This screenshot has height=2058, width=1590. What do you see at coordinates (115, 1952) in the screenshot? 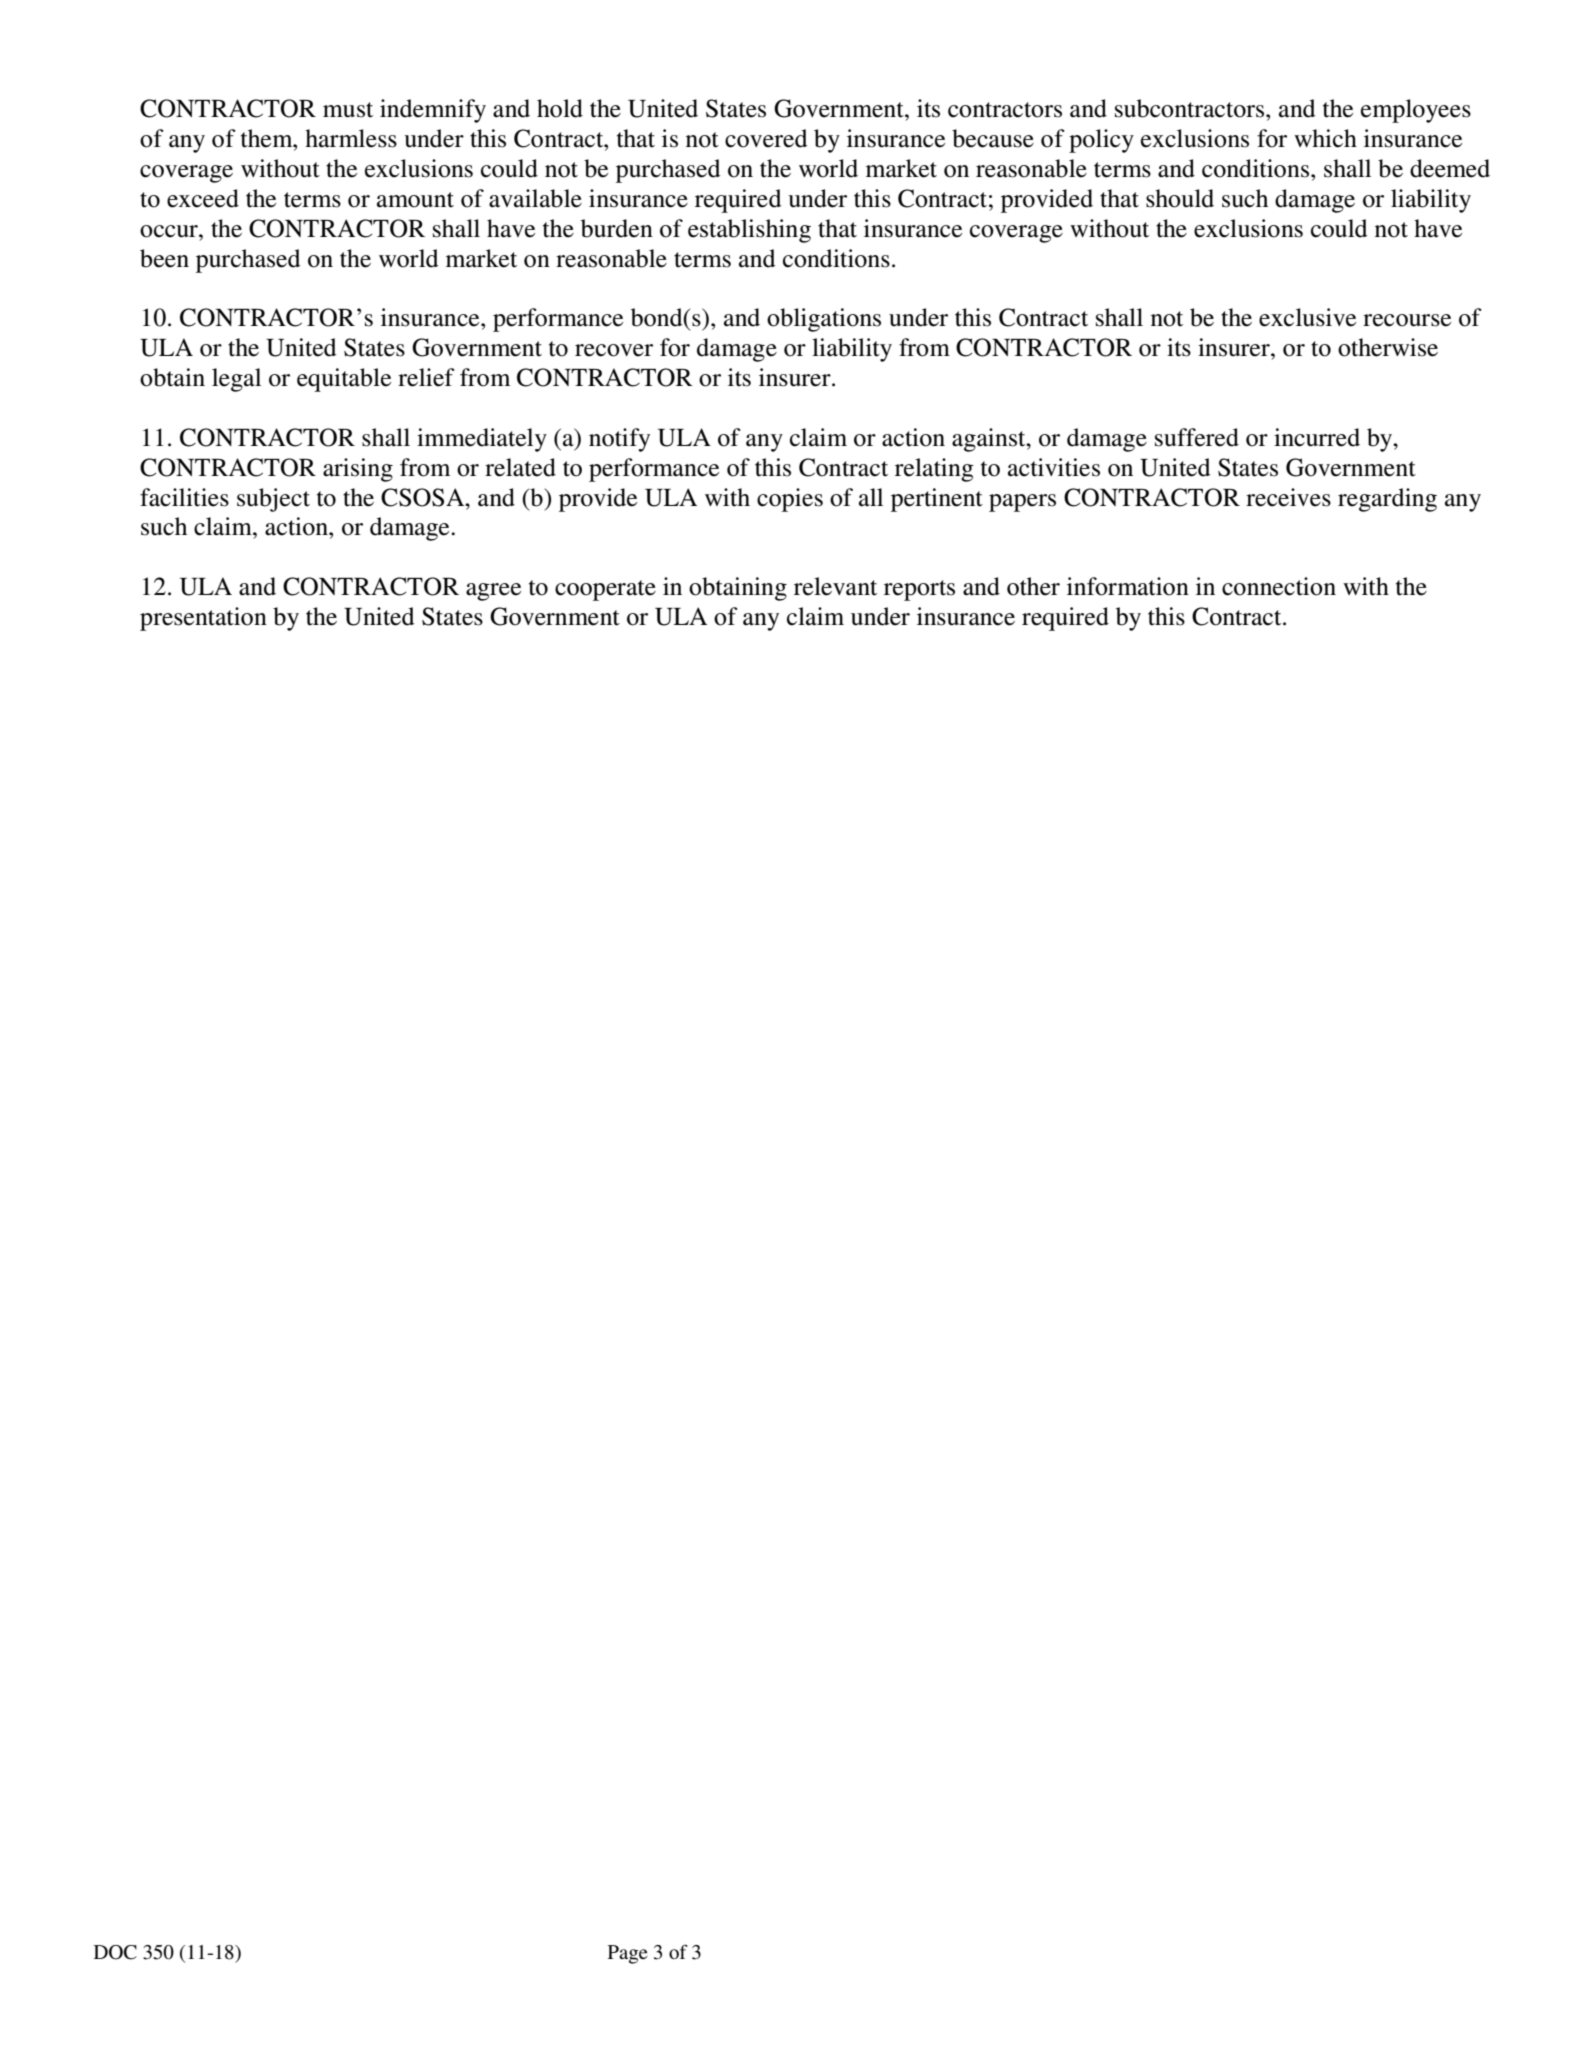
I see `DOC` at bounding box center [115, 1952].
